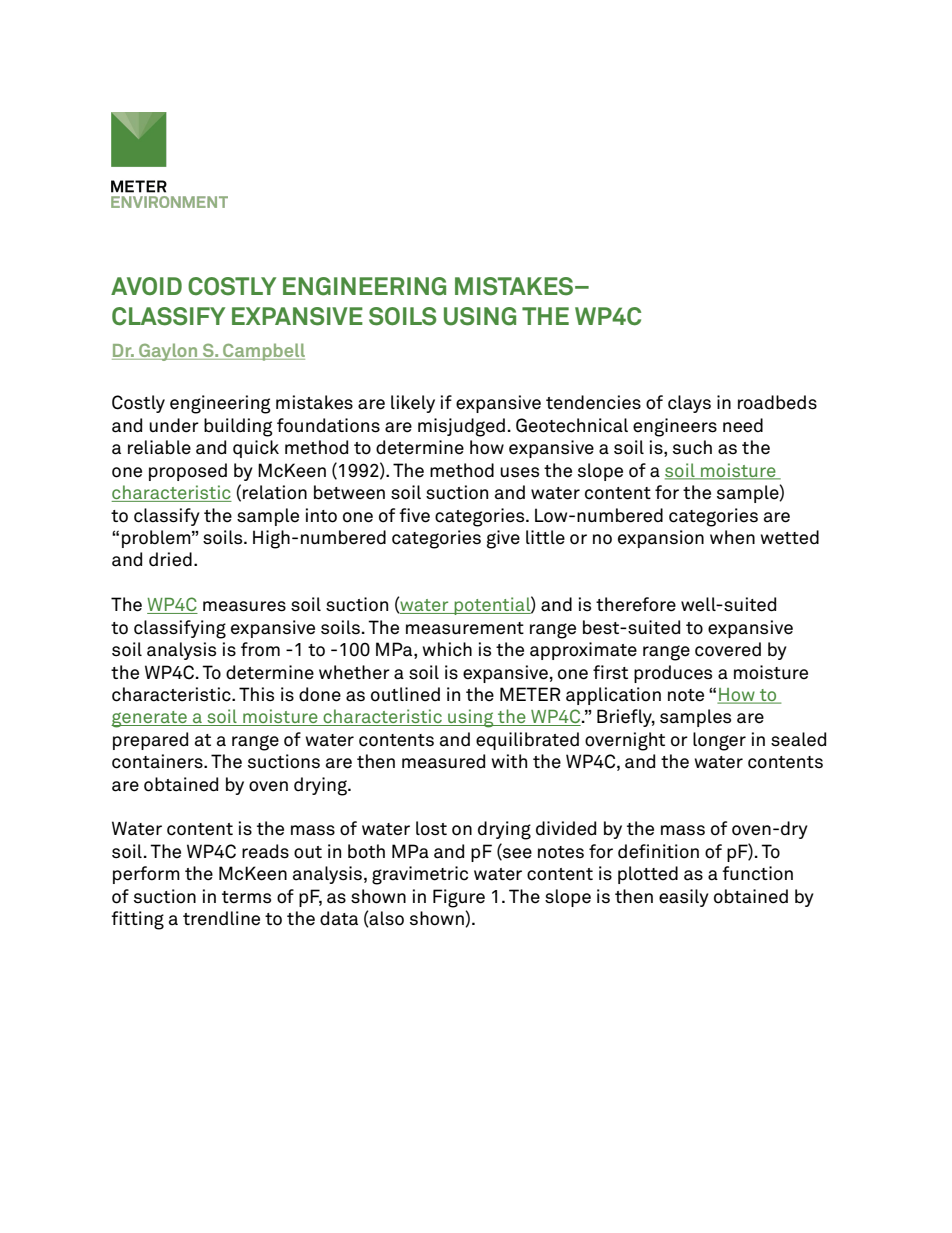  Describe the element at coordinates (719, 741) in the document. I see `longer` at that location.
